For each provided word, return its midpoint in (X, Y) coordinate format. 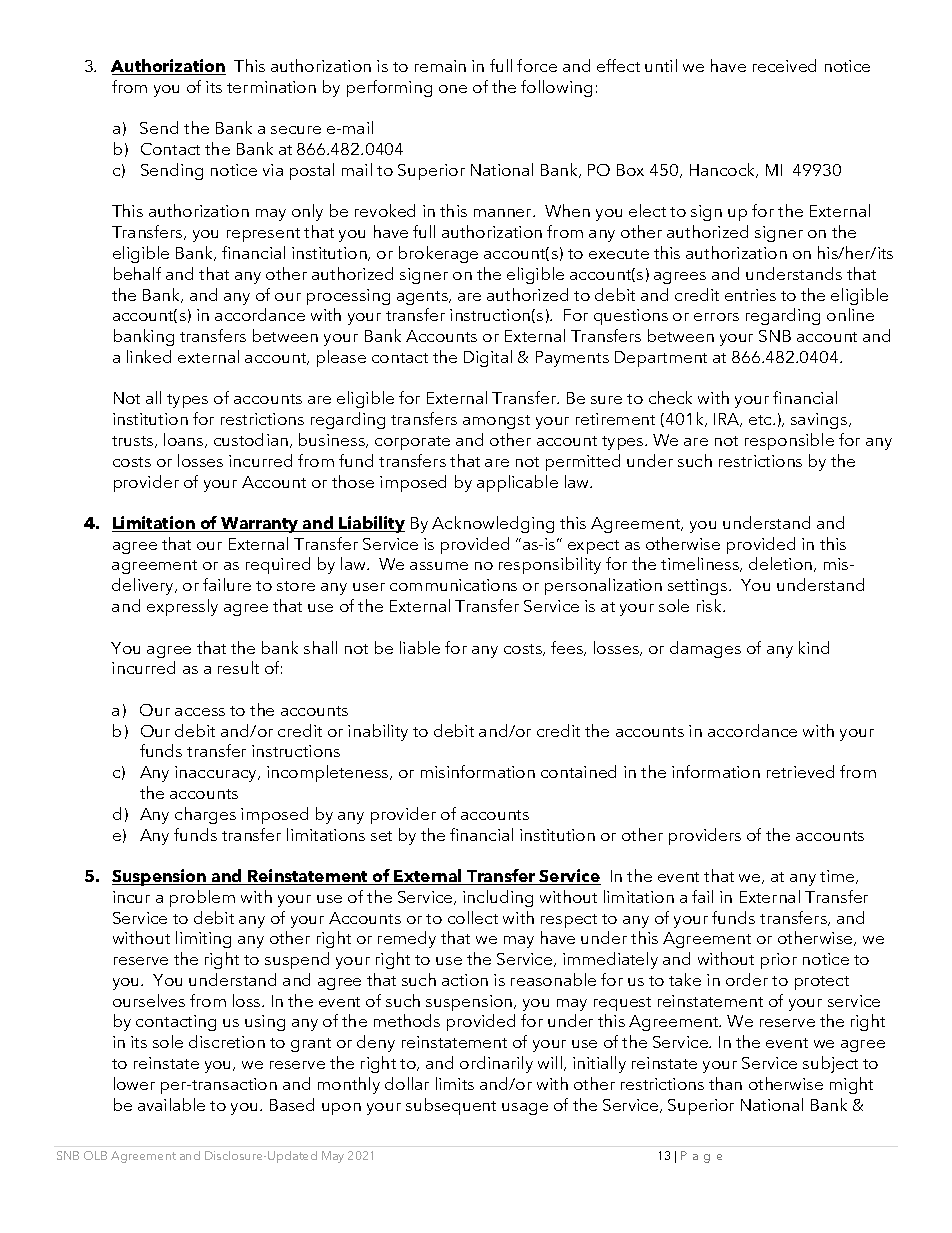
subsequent (451, 1106)
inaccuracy (217, 774)
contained (578, 771)
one (453, 89)
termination (271, 87)
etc (761, 420)
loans (185, 440)
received (784, 65)
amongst (496, 422)
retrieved (800, 771)
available (171, 1104)
